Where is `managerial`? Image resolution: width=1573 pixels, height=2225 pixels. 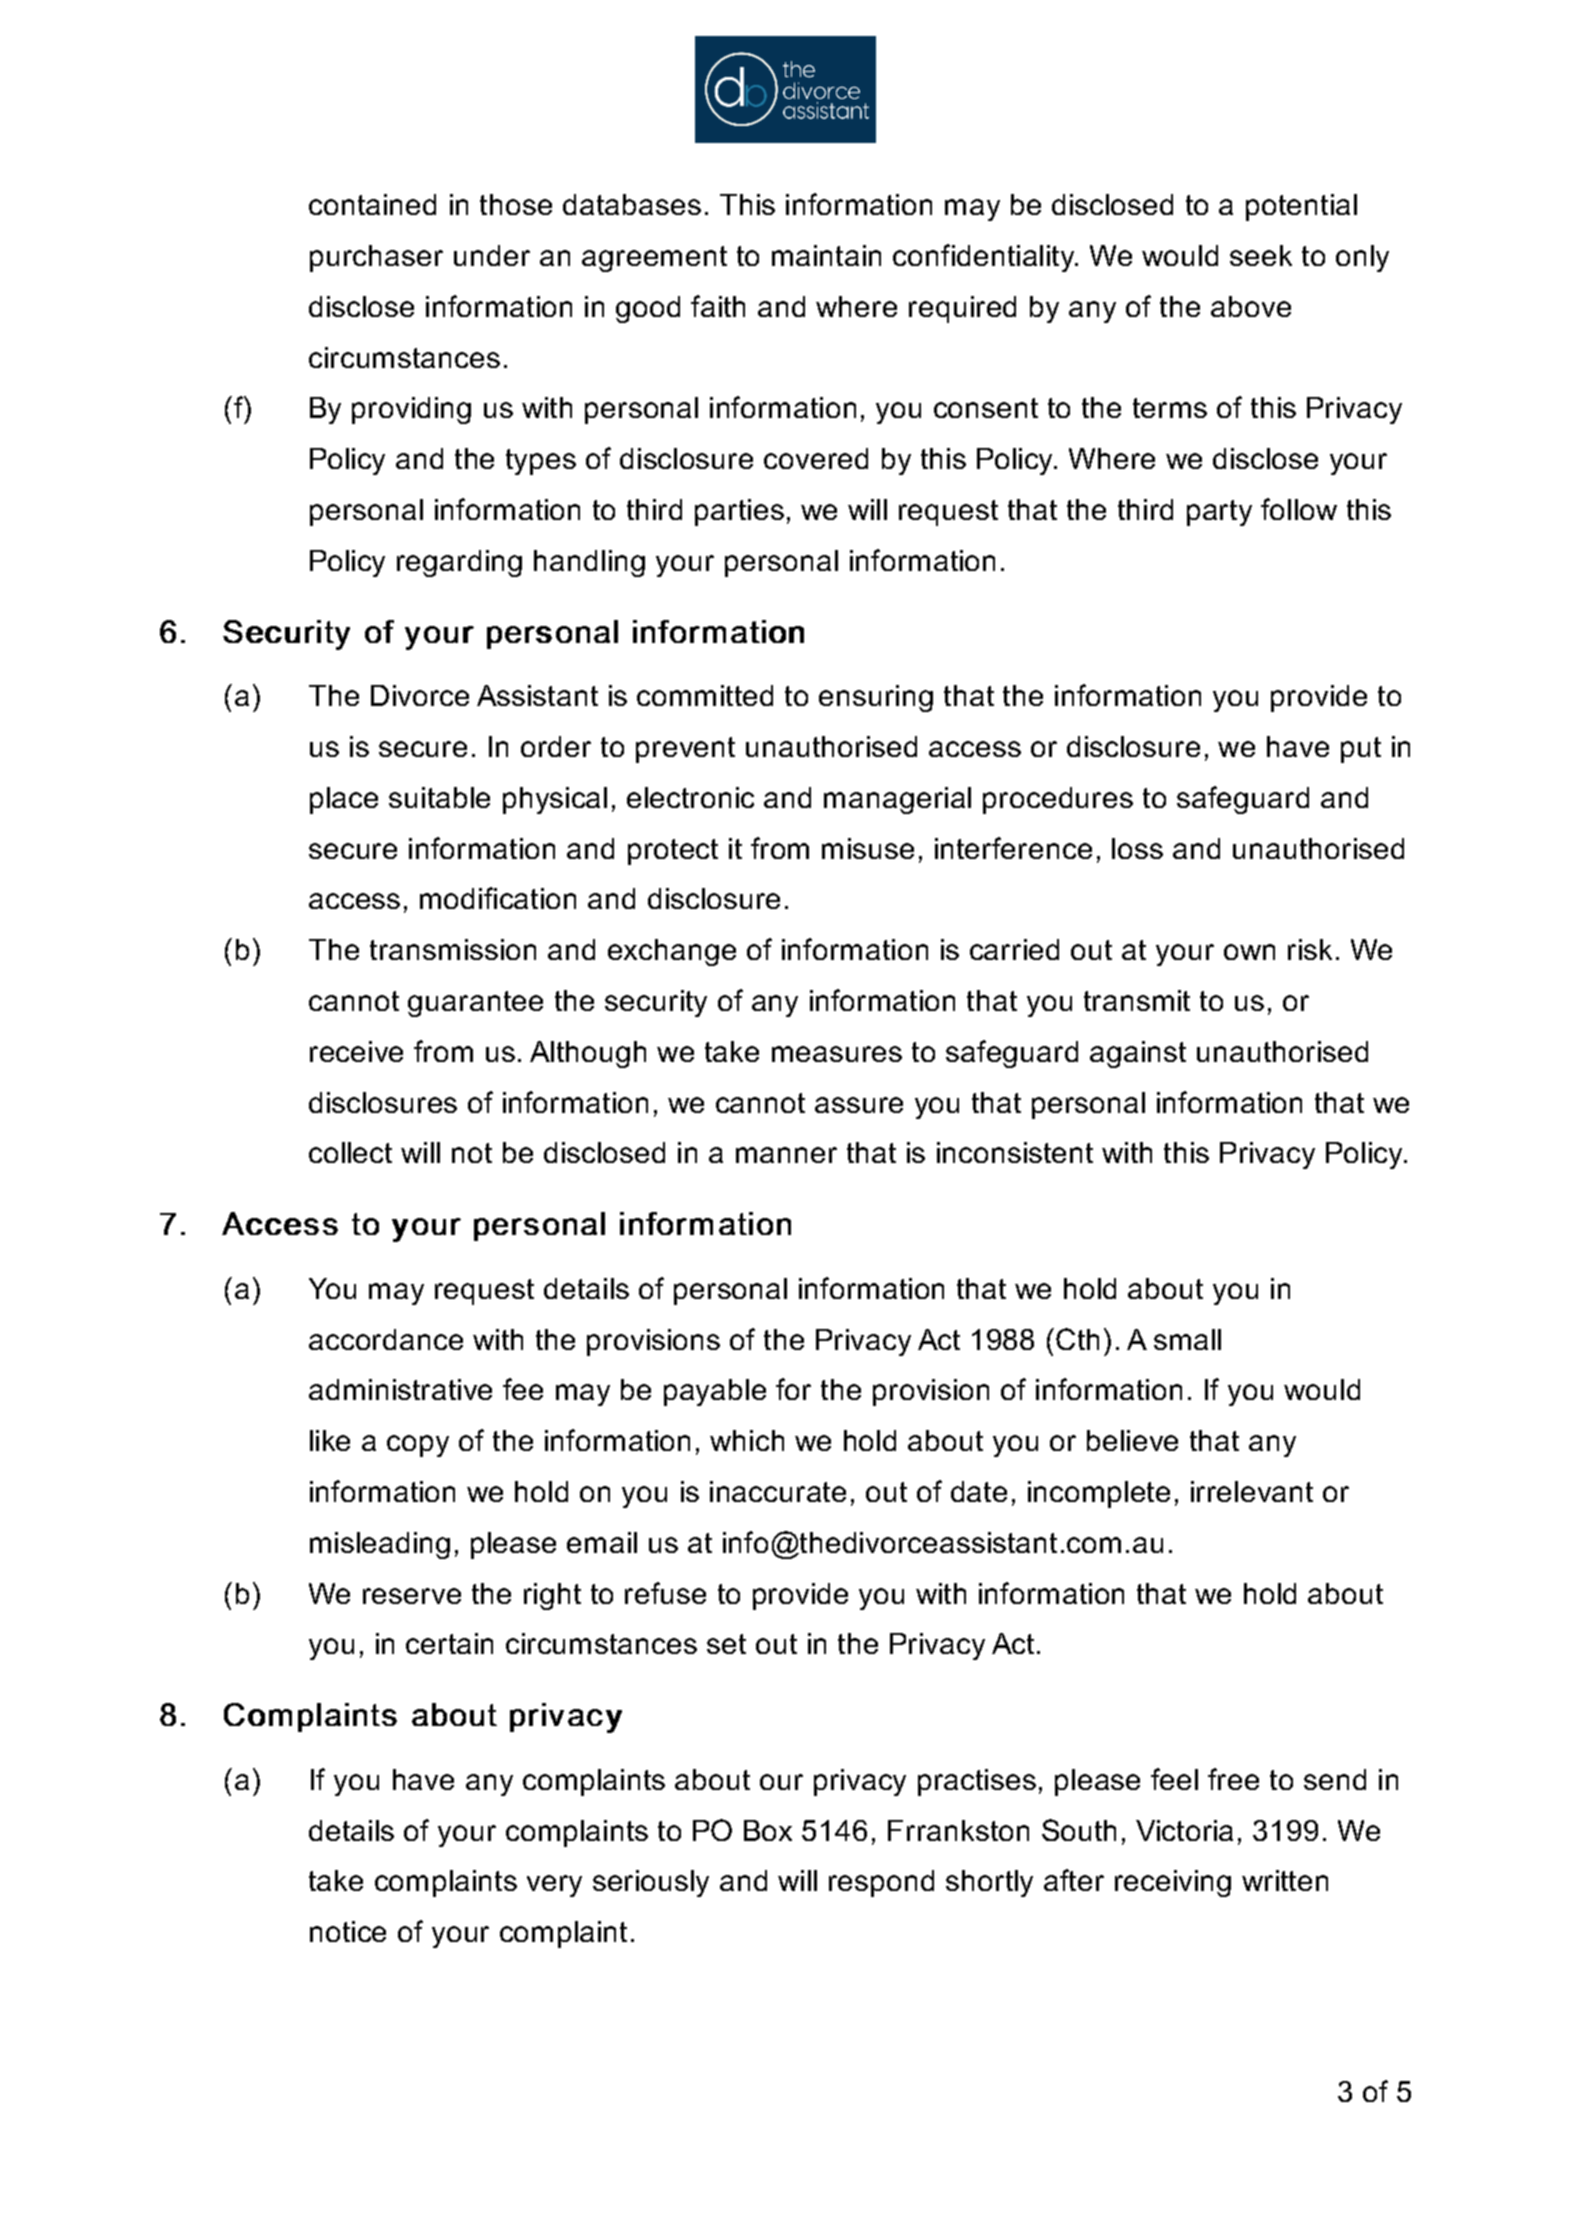 managerial is located at coordinates (897, 800).
